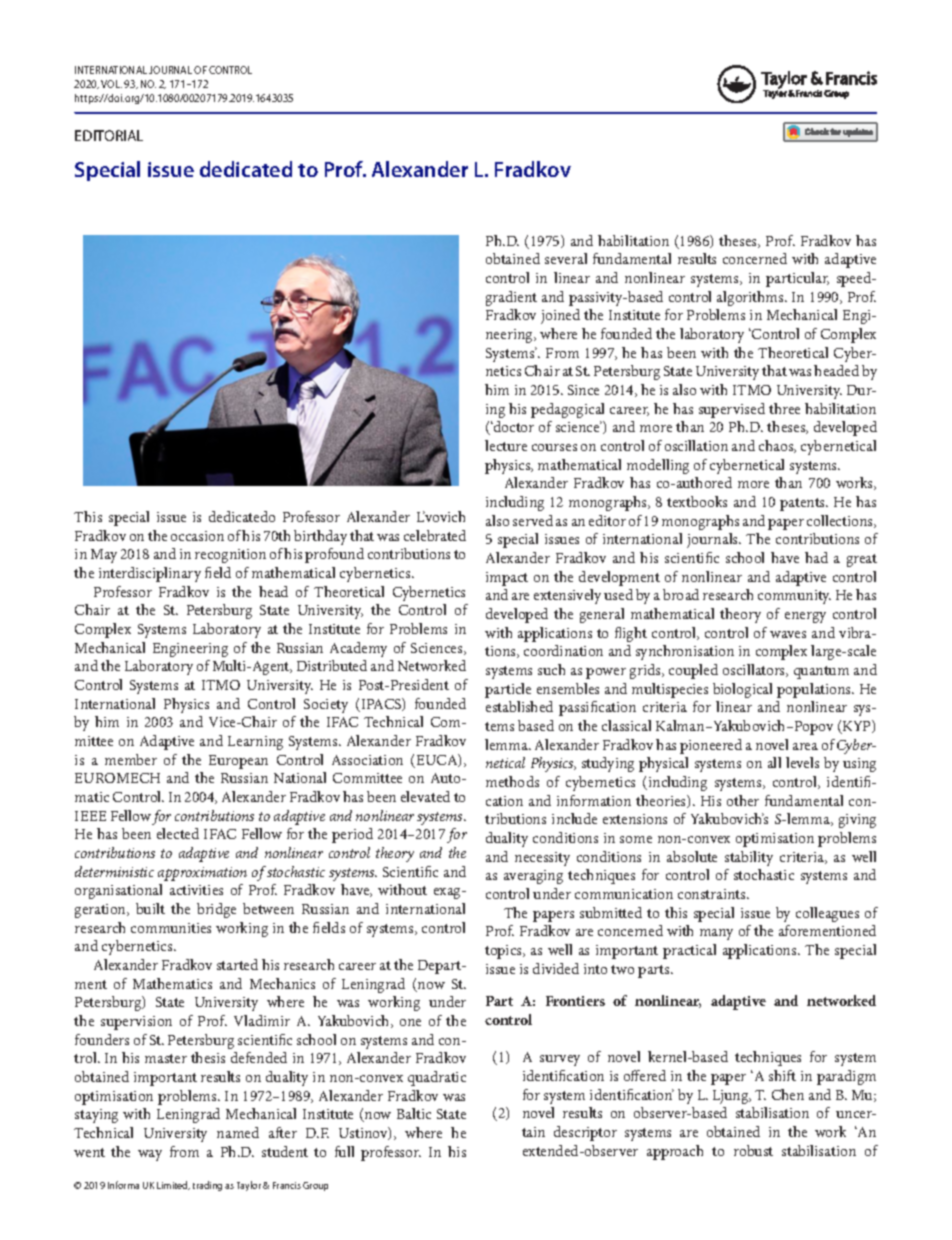 The image size is (952, 1240). Describe the element at coordinates (414, 1113) in the screenshot. I see `Baltic` at that location.
